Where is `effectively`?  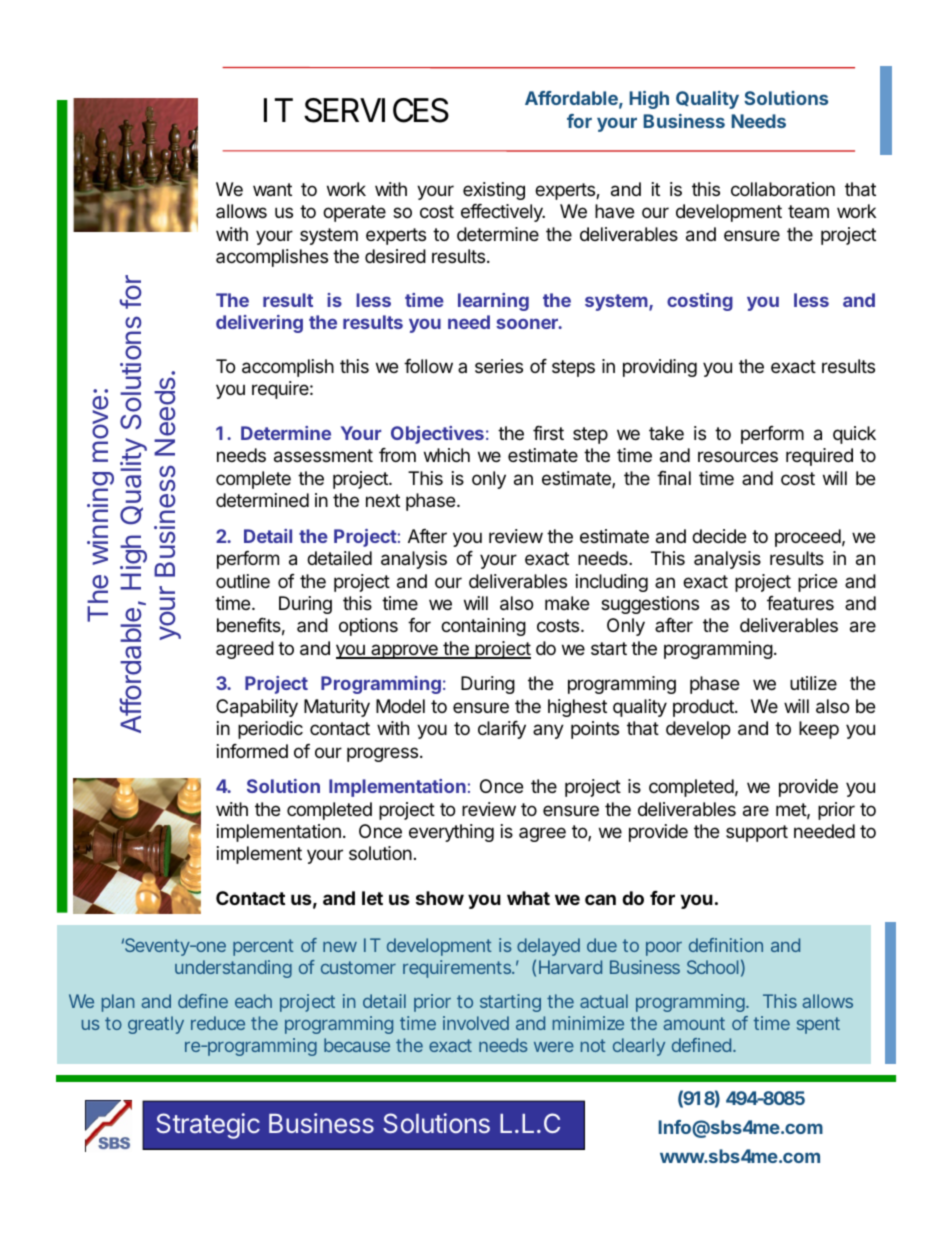
effectively is located at coordinates (503, 213).
